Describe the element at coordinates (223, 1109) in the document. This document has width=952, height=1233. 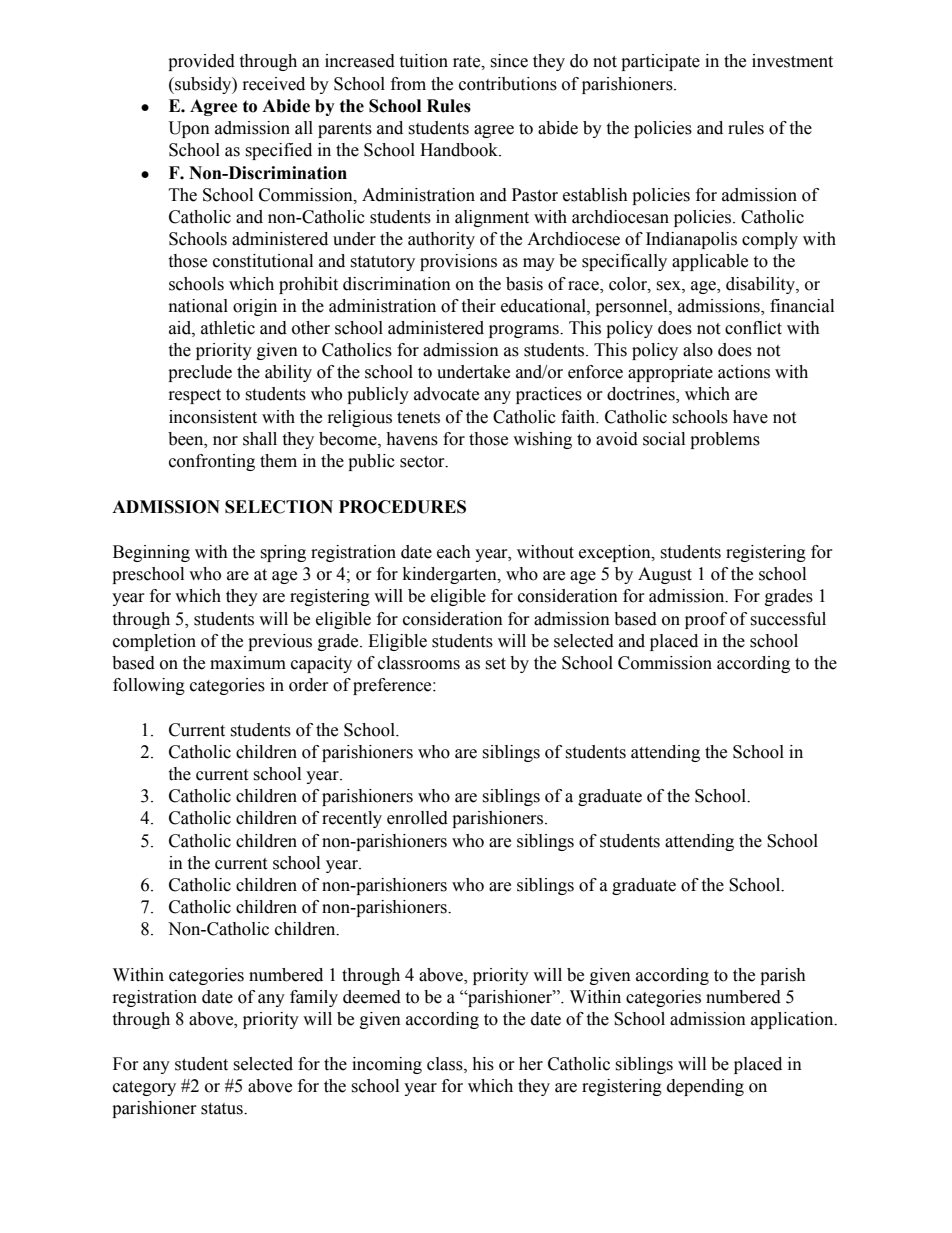
I see `status` at that location.
